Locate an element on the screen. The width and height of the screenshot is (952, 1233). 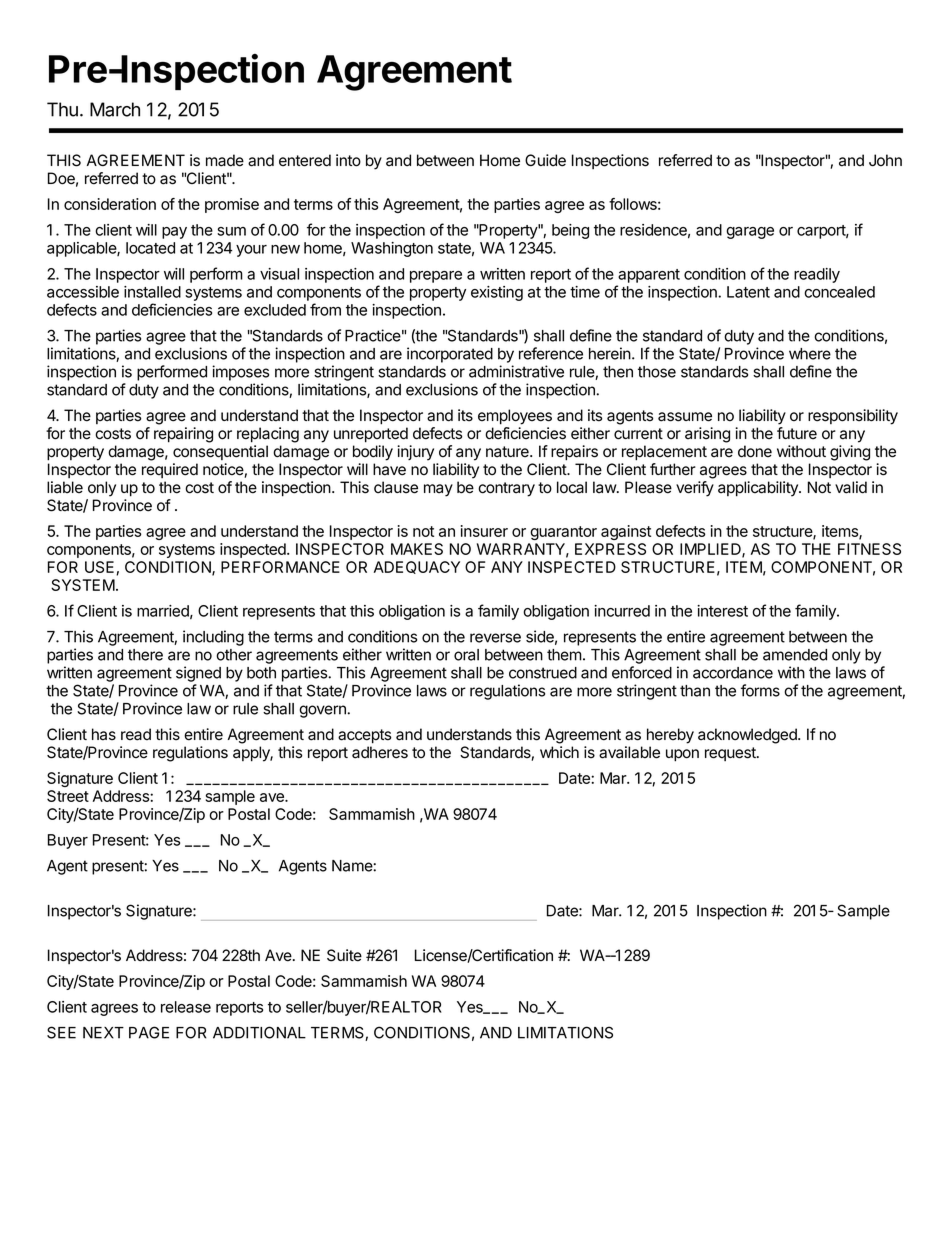
Suite is located at coordinates (344, 955).
